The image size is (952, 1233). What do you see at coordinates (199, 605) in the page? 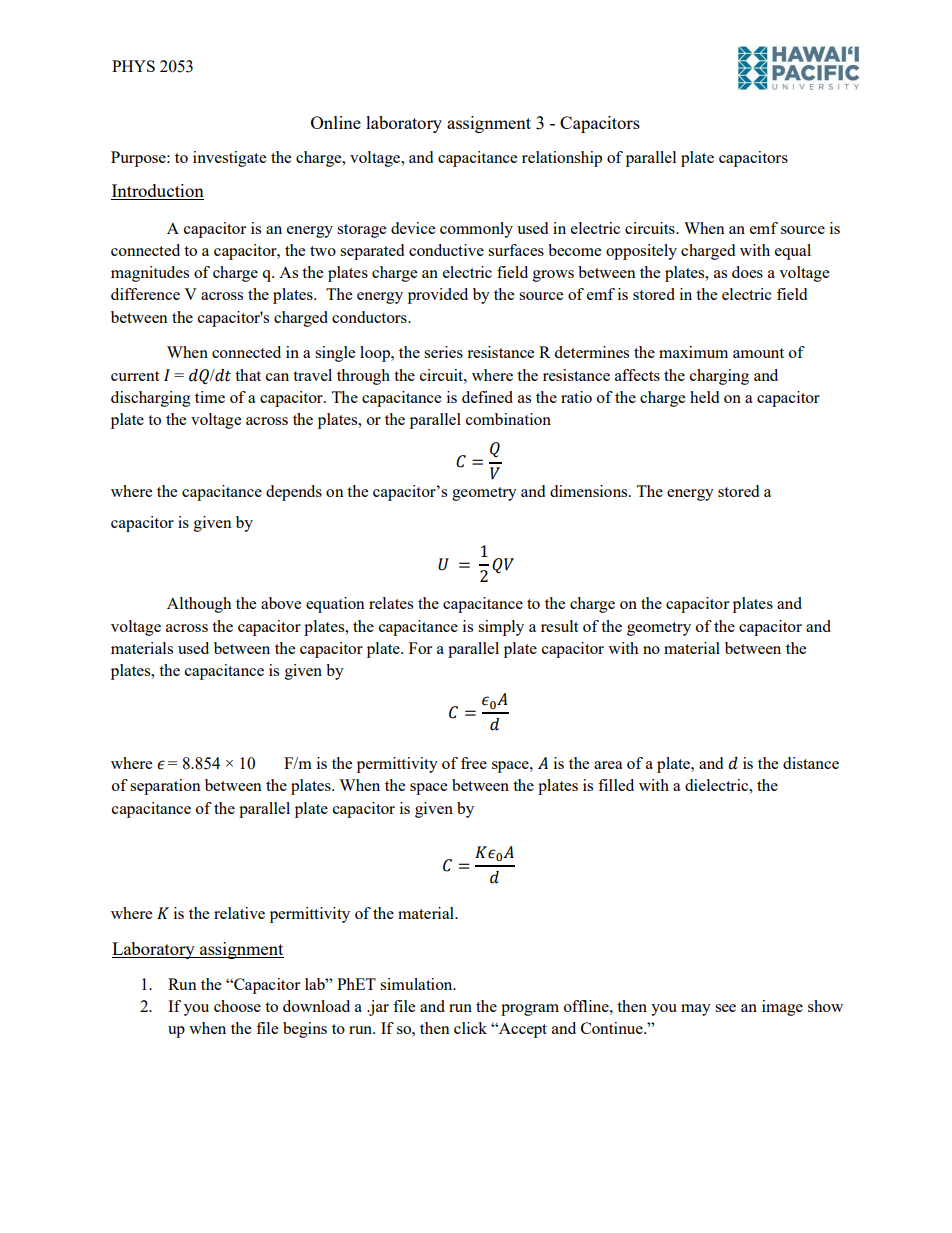
I see `Although` at bounding box center [199, 605].
